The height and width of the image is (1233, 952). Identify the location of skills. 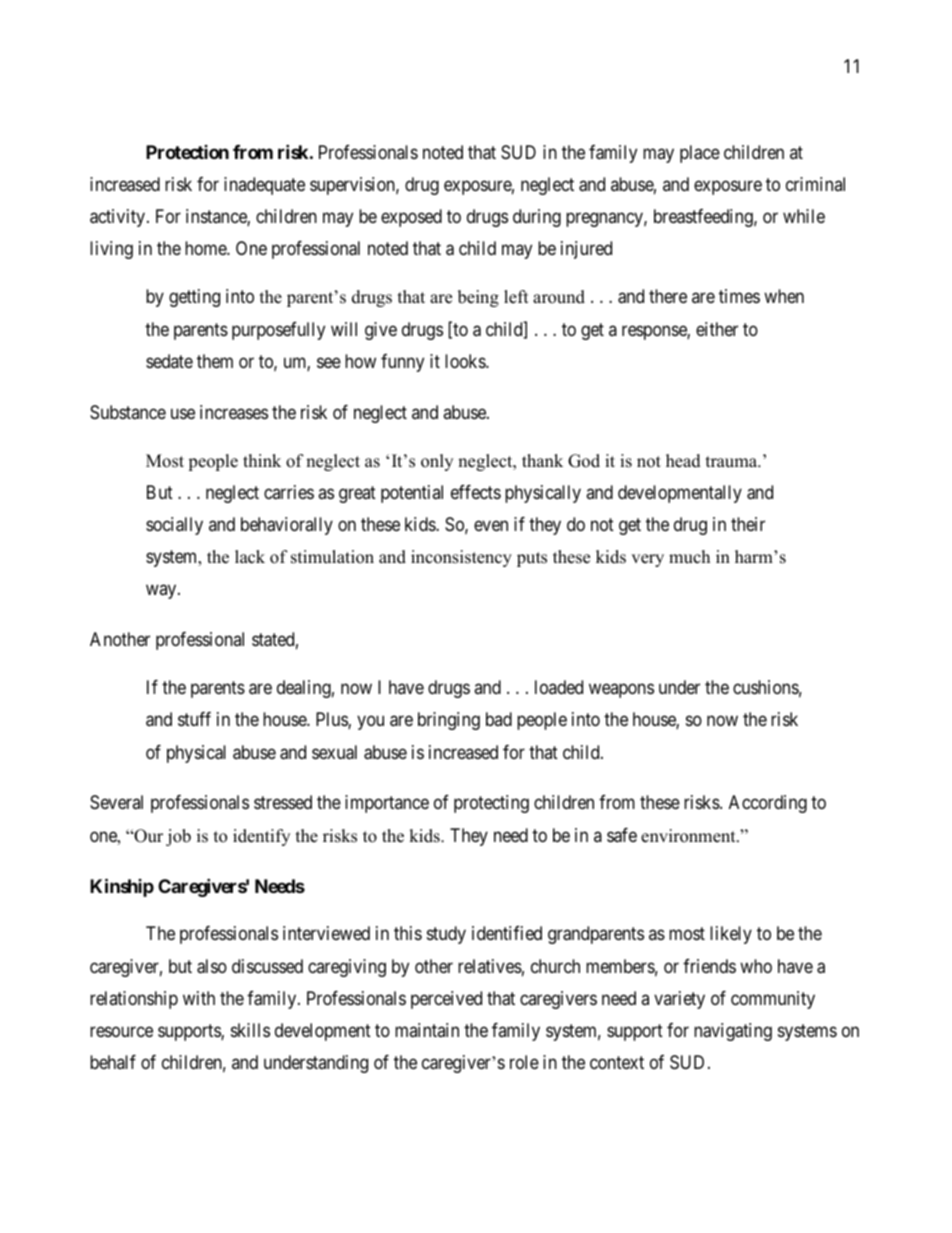
(250, 1030).
